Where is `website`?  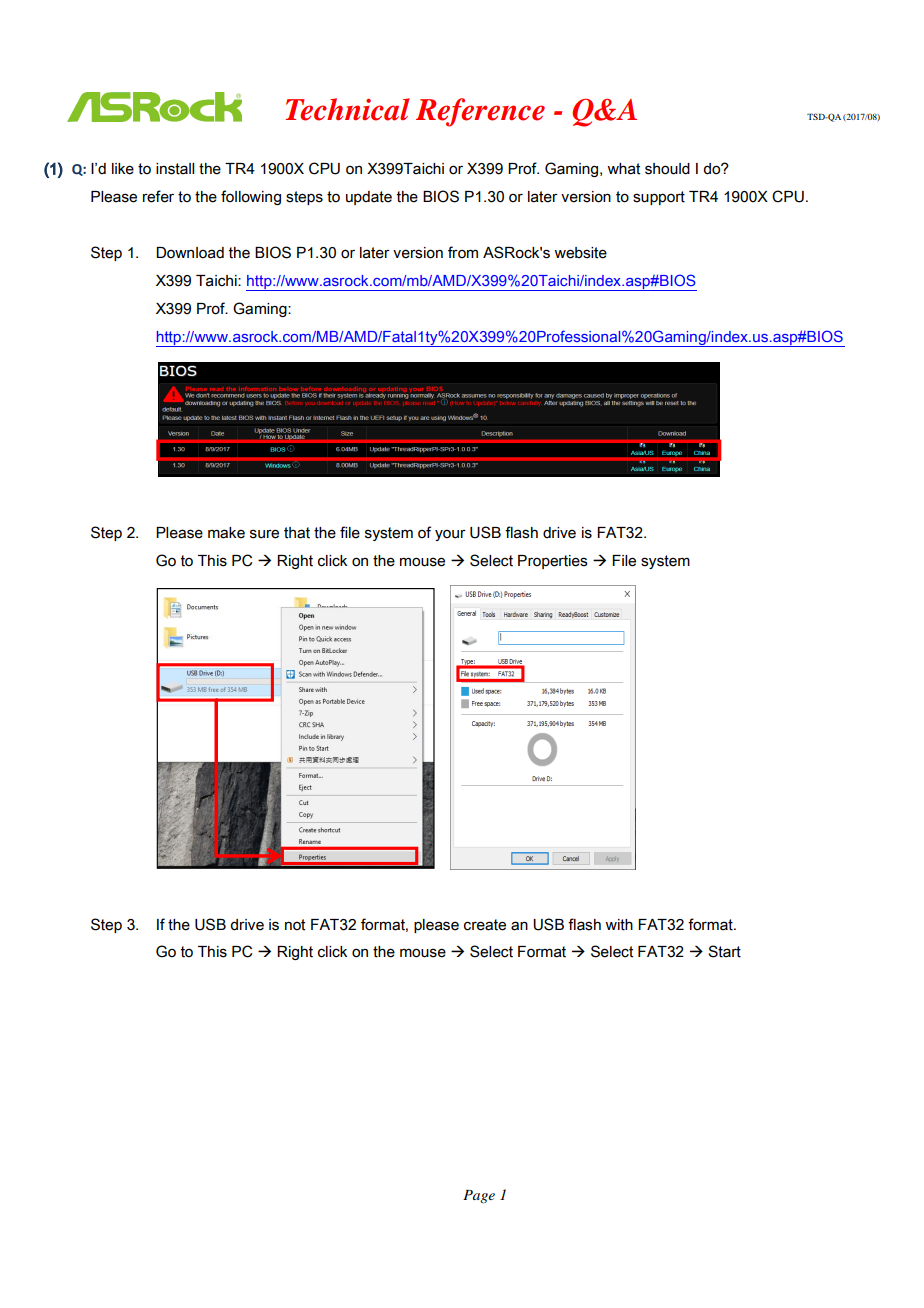 website is located at coordinates (580, 253).
